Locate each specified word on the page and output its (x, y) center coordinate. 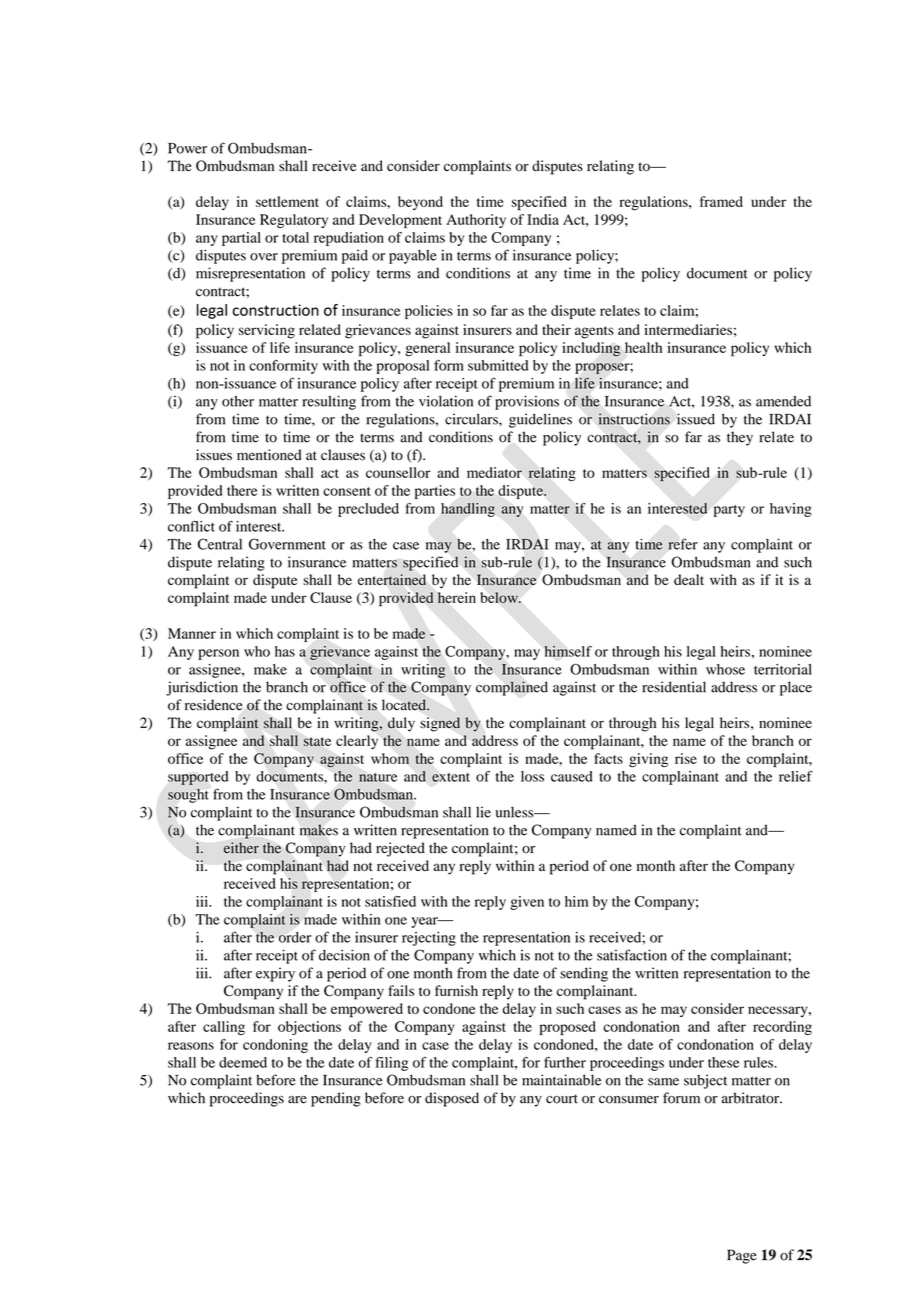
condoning (275, 1046)
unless (516, 812)
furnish (456, 990)
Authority (476, 221)
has (285, 651)
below (500, 597)
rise (686, 758)
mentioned (269, 455)
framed (721, 201)
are (297, 1100)
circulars (472, 419)
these (723, 1062)
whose (725, 669)
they (740, 438)
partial (241, 239)
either (241, 847)
